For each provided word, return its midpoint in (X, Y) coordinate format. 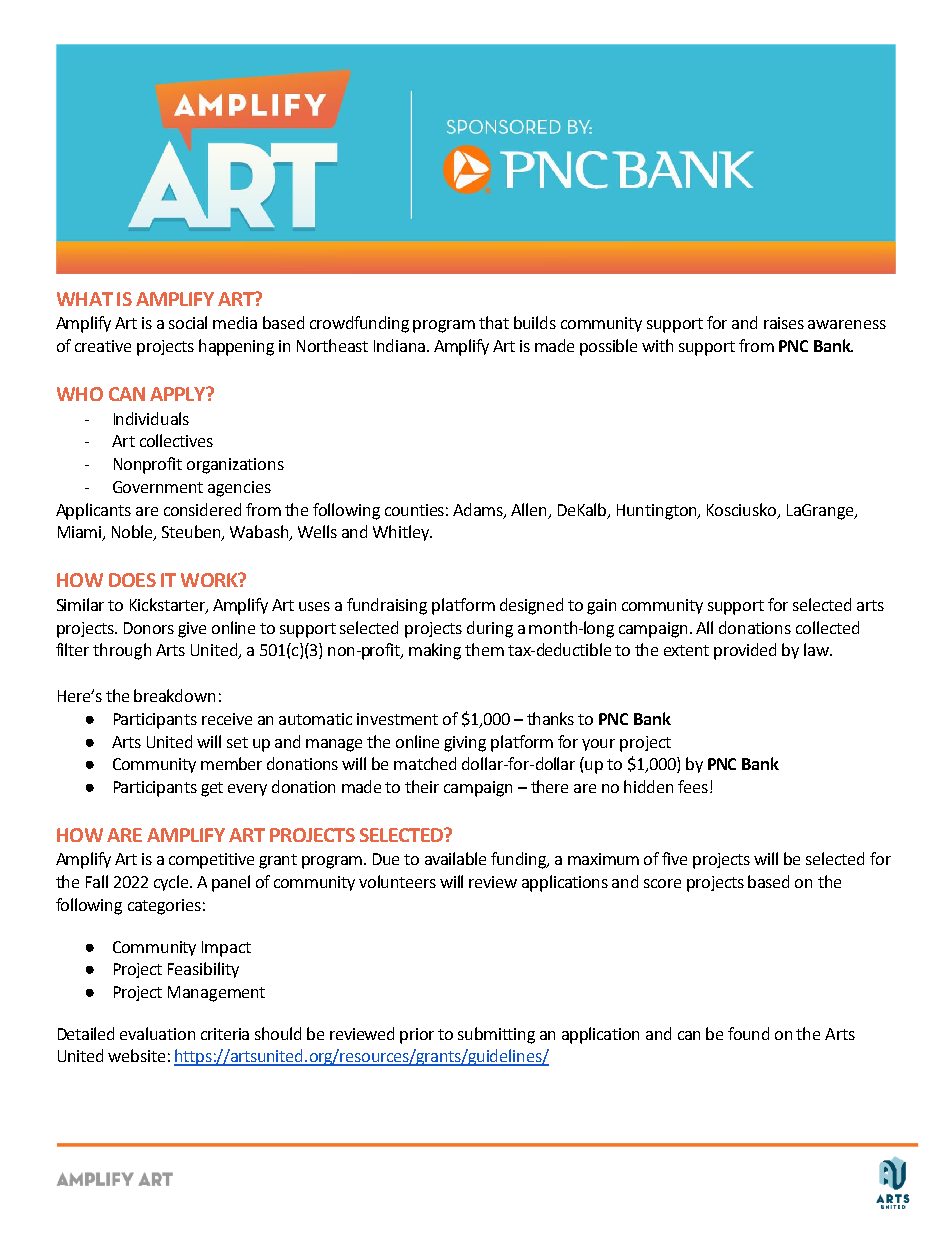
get (212, 789)
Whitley (402, 533)
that (494, 322)
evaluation (157, 1033)
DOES (132, 580)
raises (784, 323)
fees (693, 786)
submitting (496, 1035)
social (188, 322)
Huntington (658, 512)
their (422, 786)
